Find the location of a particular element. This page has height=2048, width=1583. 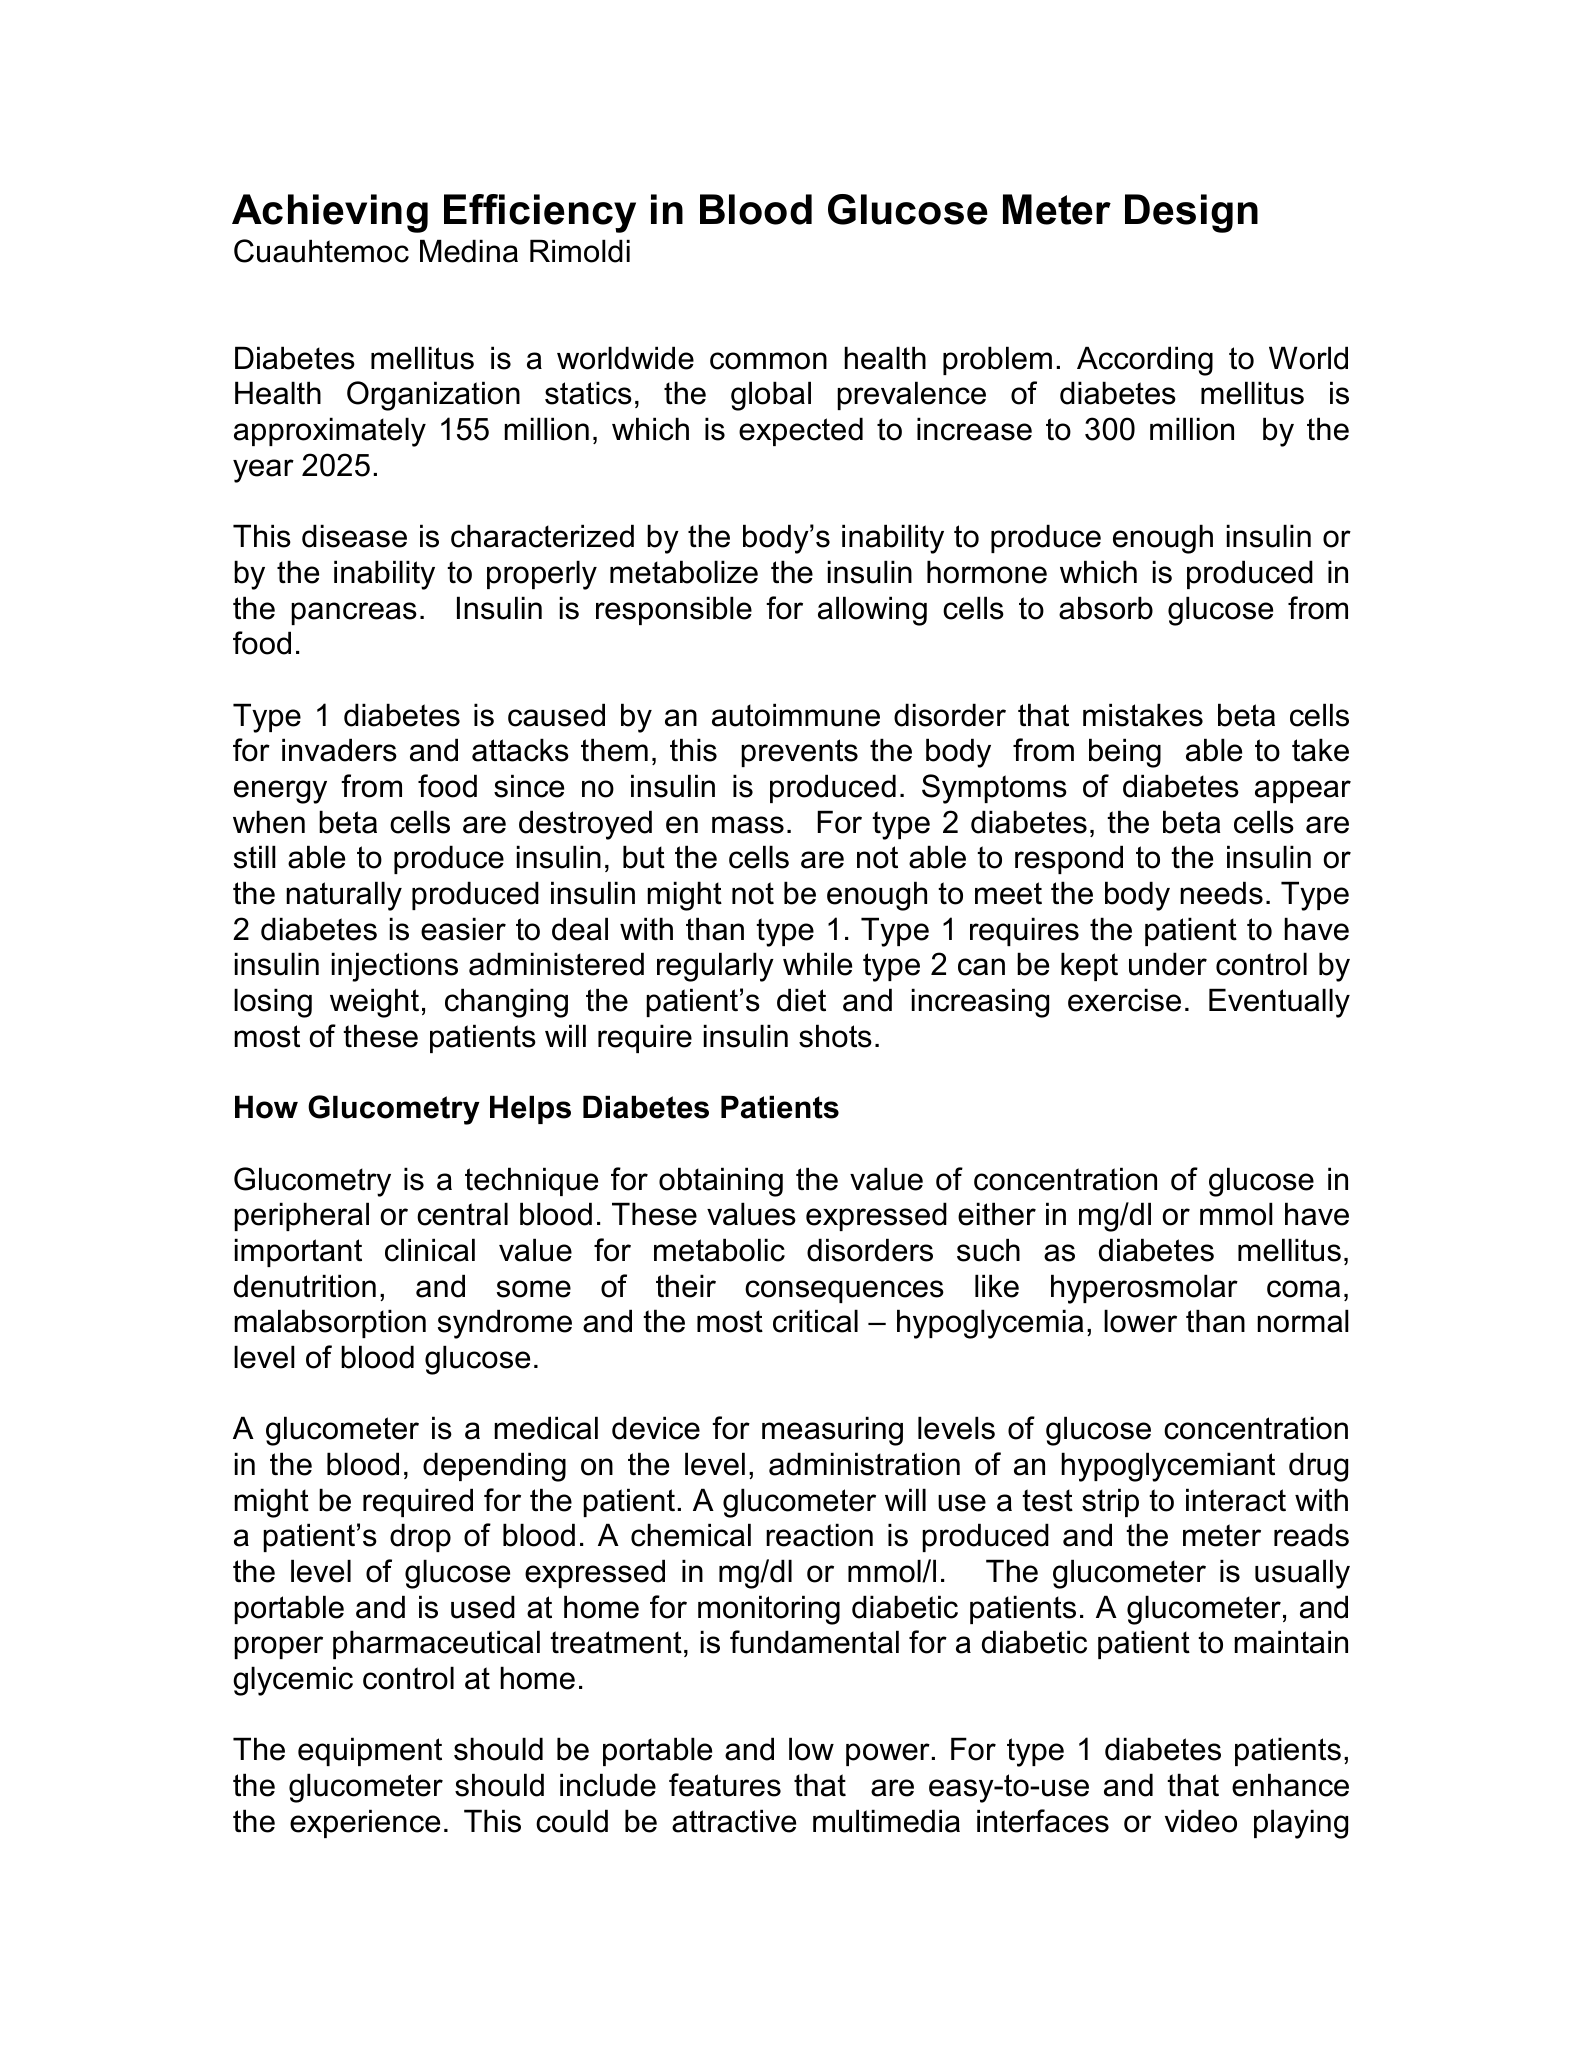

invaders is located at coordinates (339, 750).
